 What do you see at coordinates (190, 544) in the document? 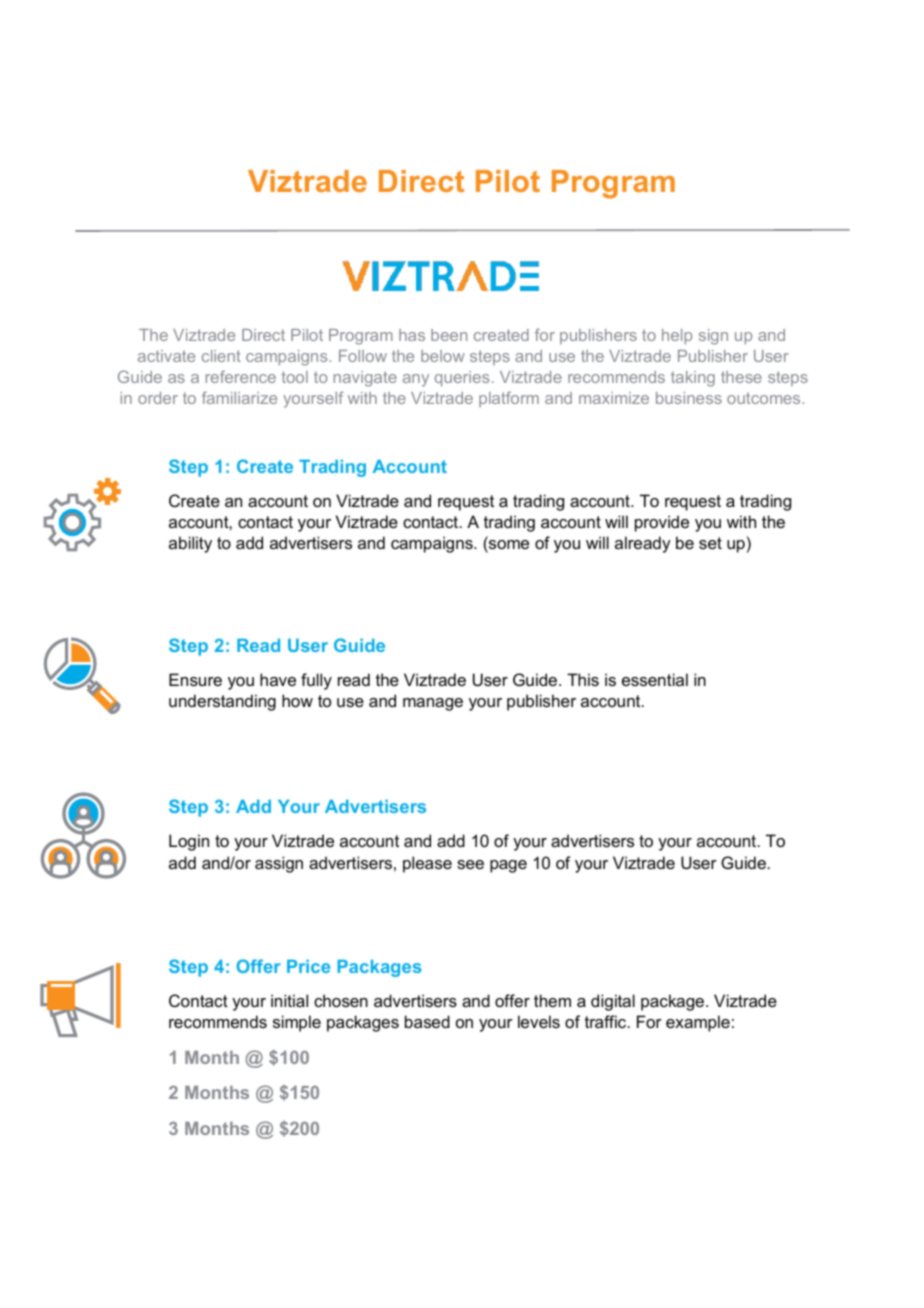
I see `ability` at bounding box center [190, 544].
